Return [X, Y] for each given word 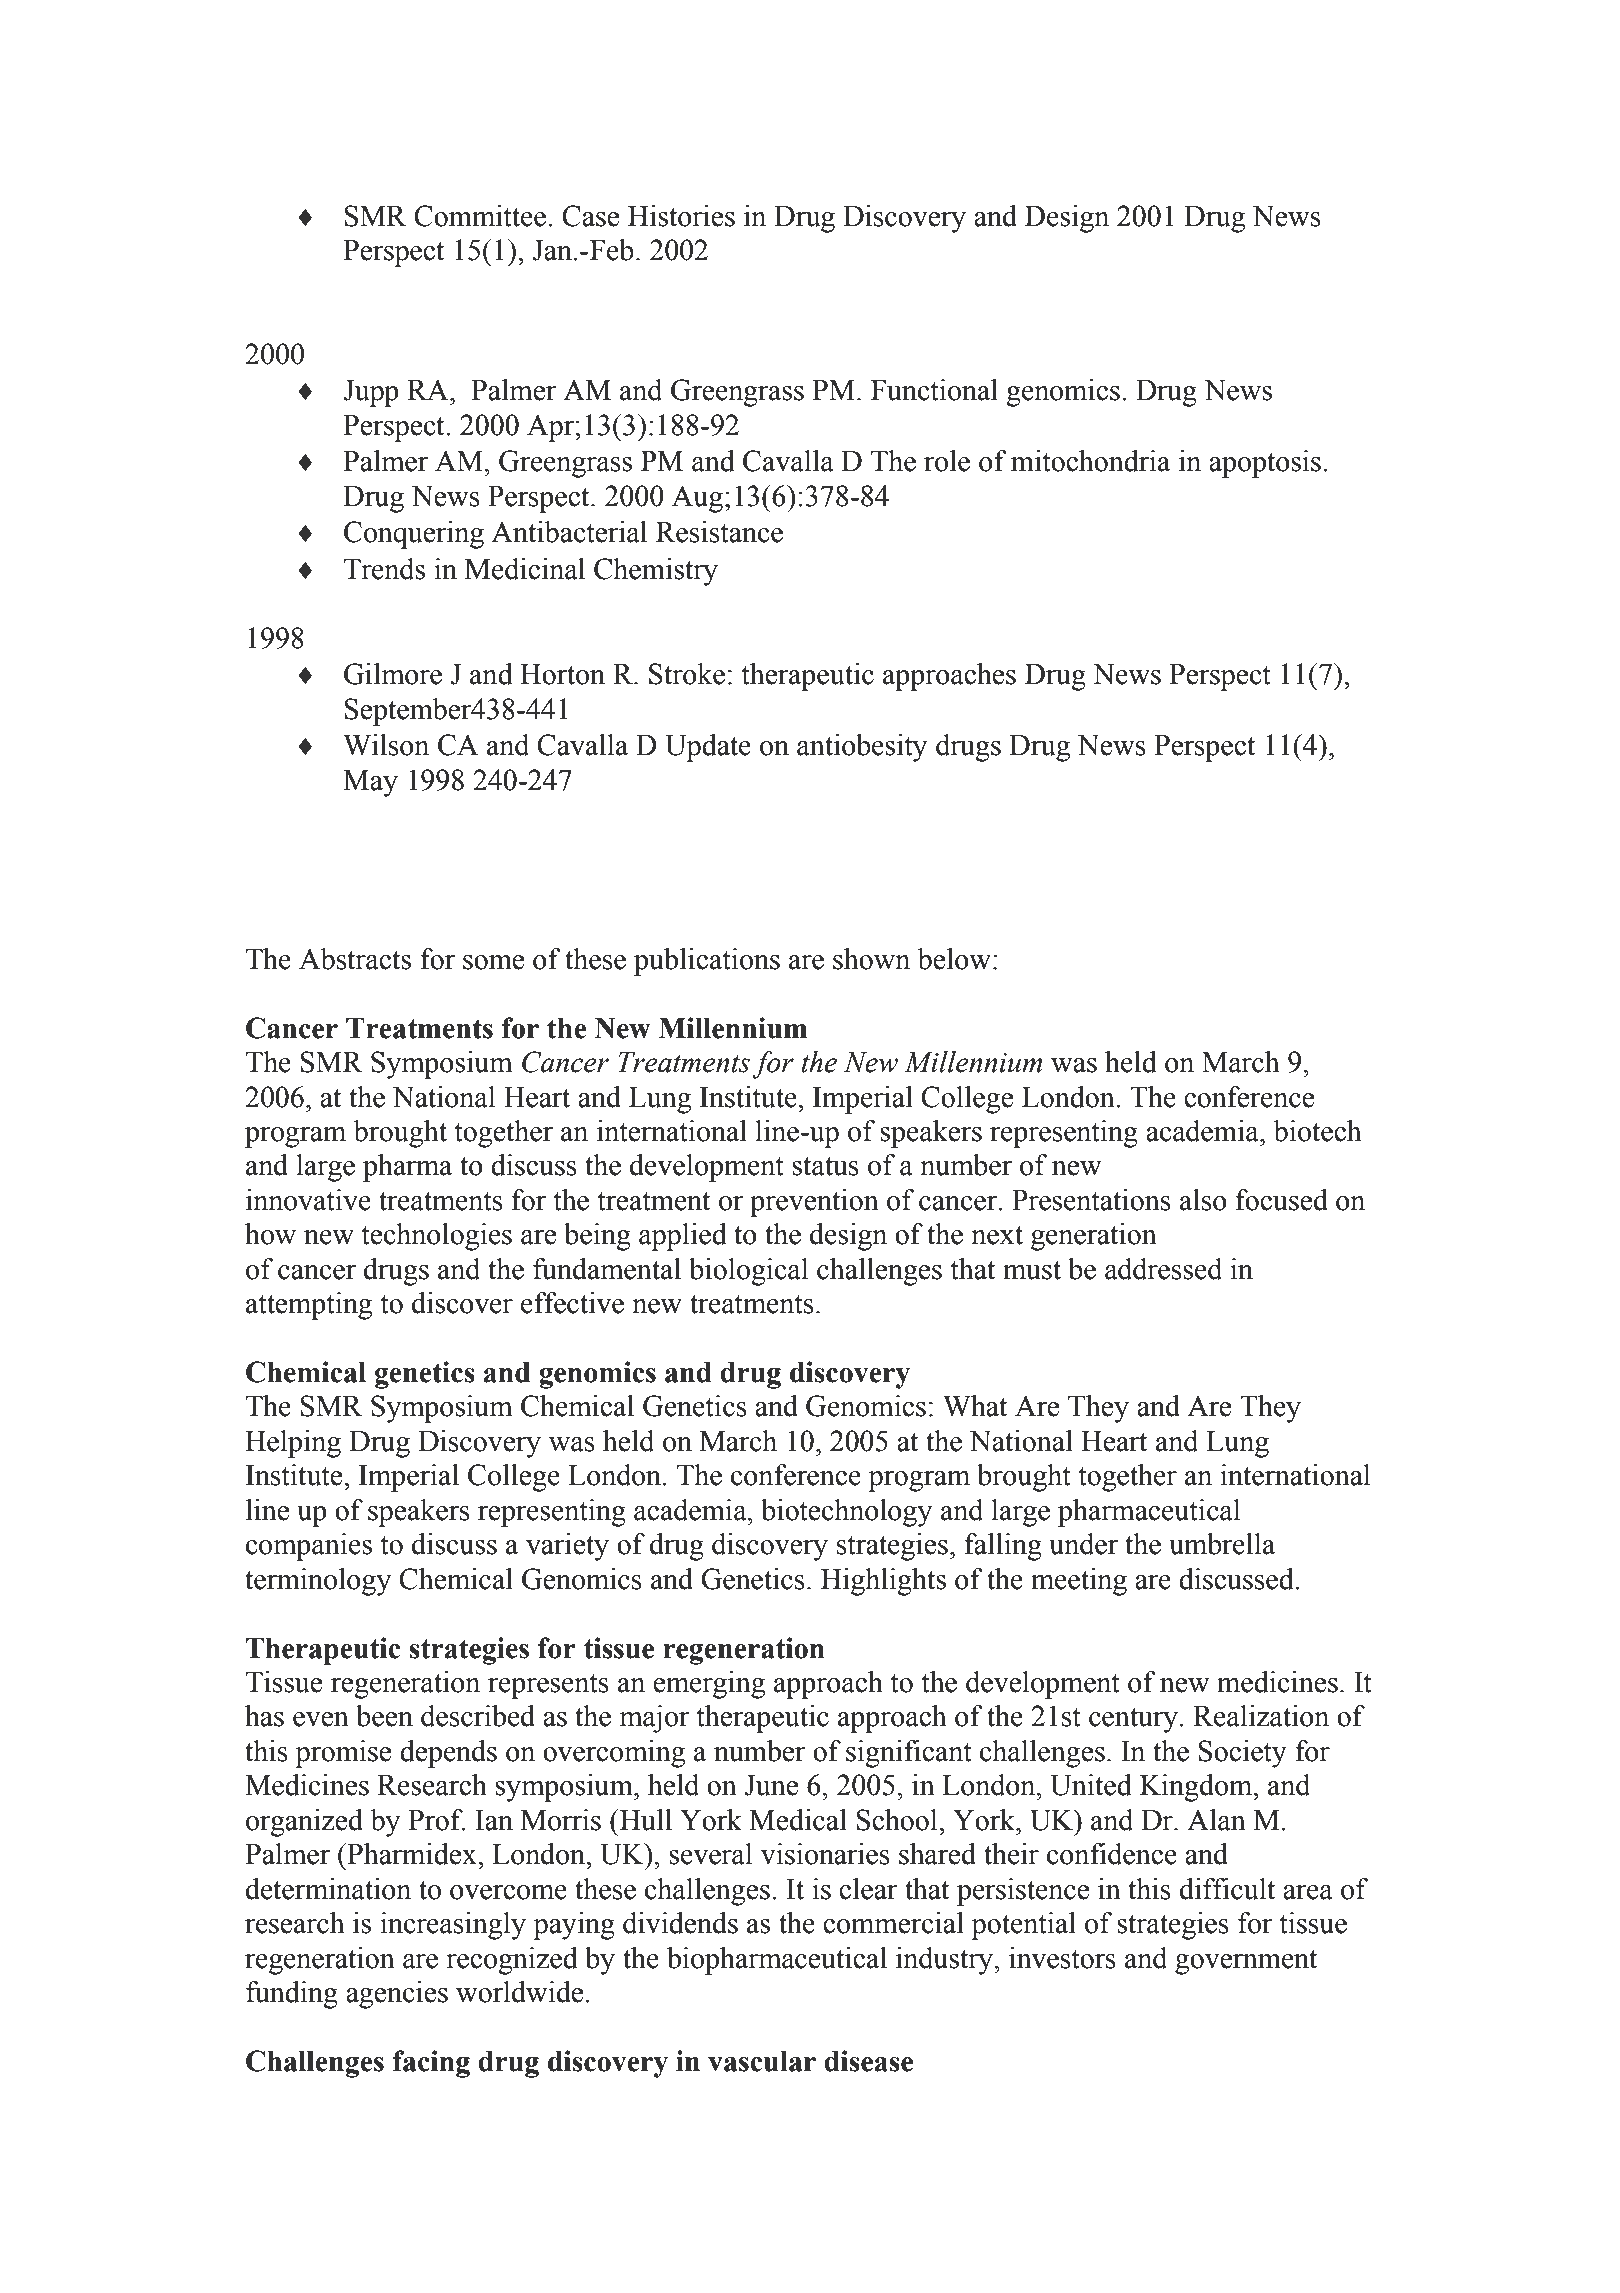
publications [707, 962]
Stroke [687, 674]
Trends [384, 569]
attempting [309, 1306]
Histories [681, 216]
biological [749, 1272]
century [1133, 1720]
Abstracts [355, 959]
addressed [1163, 1269]
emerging [709, 1685]
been [384, 1716]
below [954, 959]
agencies [397, 1995]
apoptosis [1265, 464]
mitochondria [1090, 461]
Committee [480, 216]
